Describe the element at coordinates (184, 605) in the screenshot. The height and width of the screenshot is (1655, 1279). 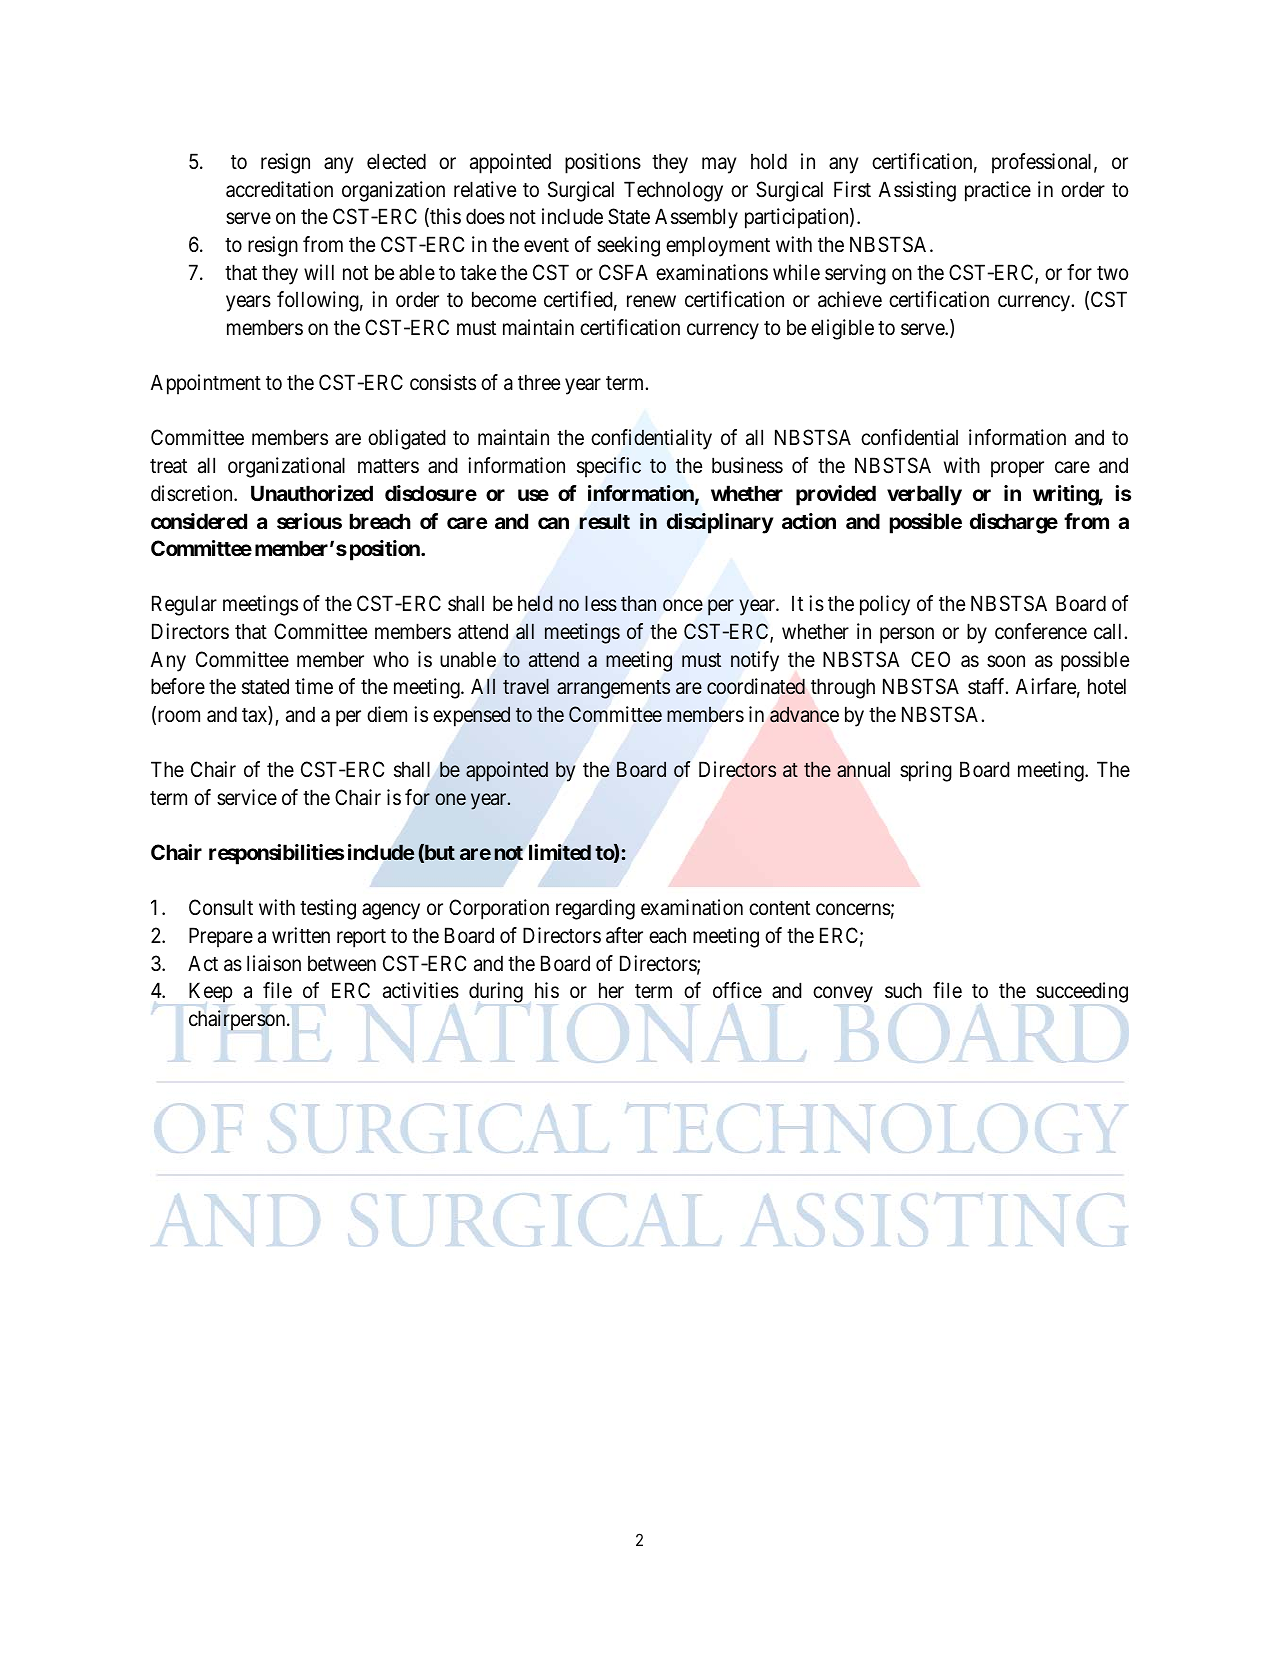
I see `Regular` at that location.
